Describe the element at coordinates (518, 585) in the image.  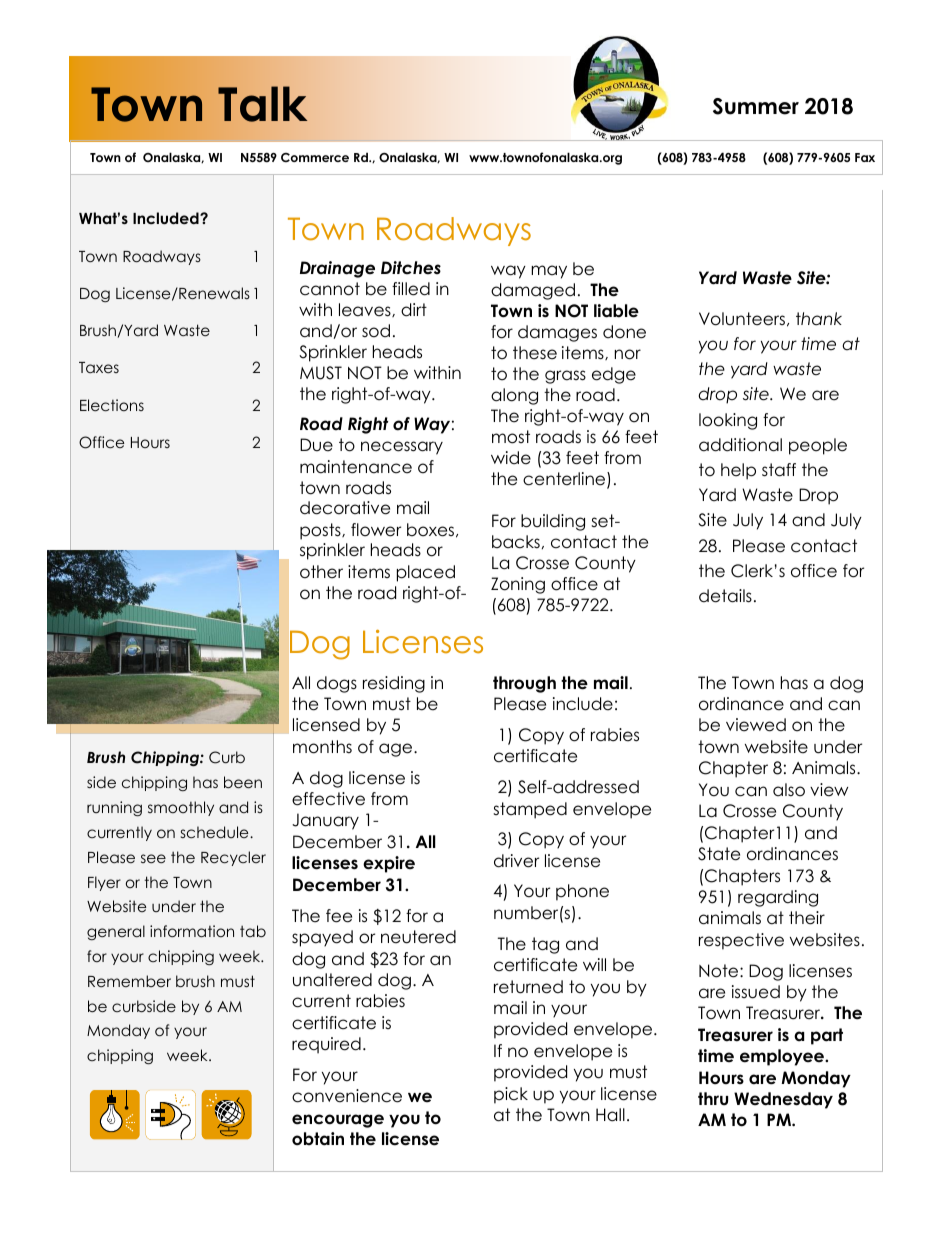
I see `Zoning` at that location.
